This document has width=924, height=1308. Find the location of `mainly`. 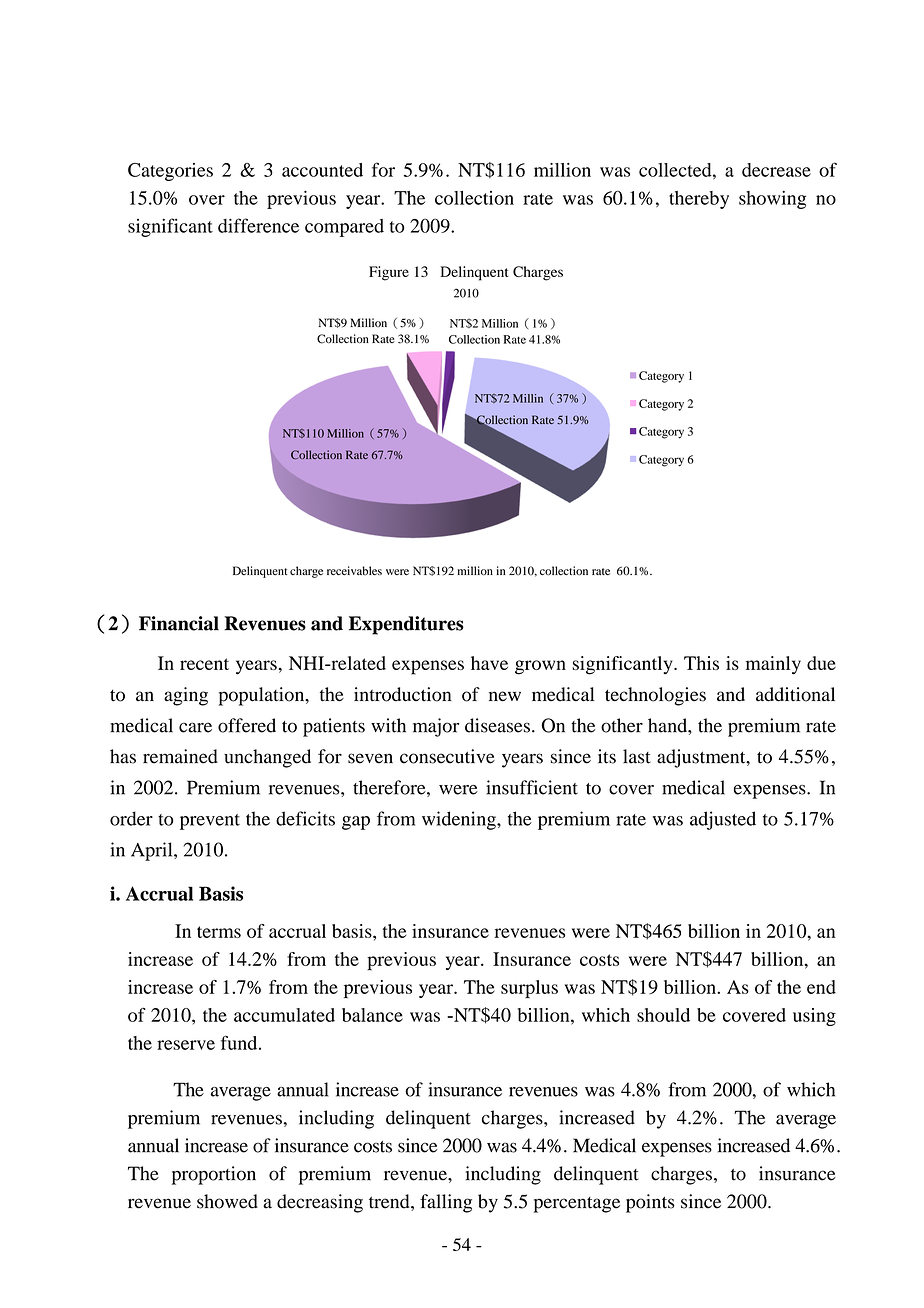

mainly is located at coordinates (773, 665).
